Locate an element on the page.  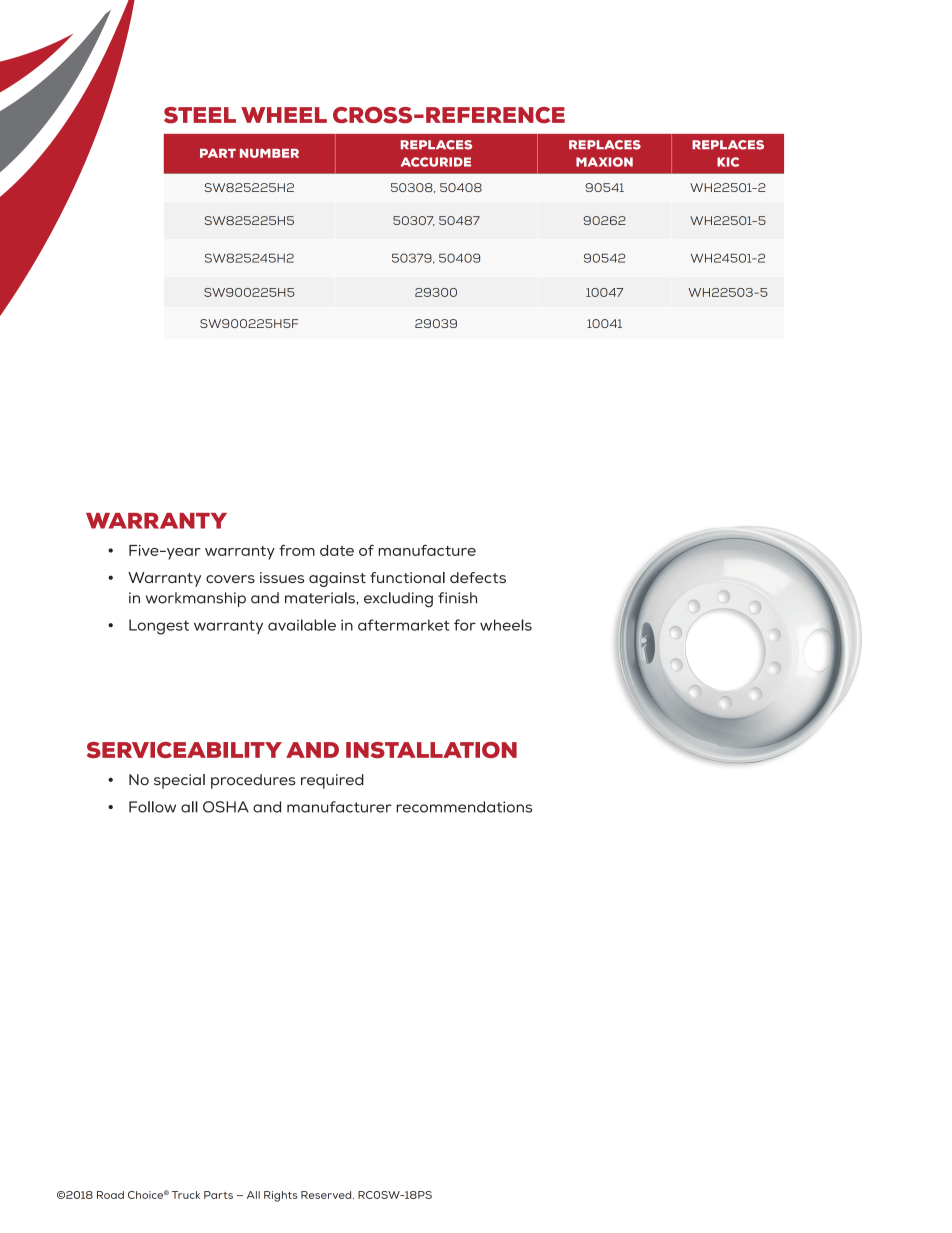
STEEL is located at coordinates (200, 115).
